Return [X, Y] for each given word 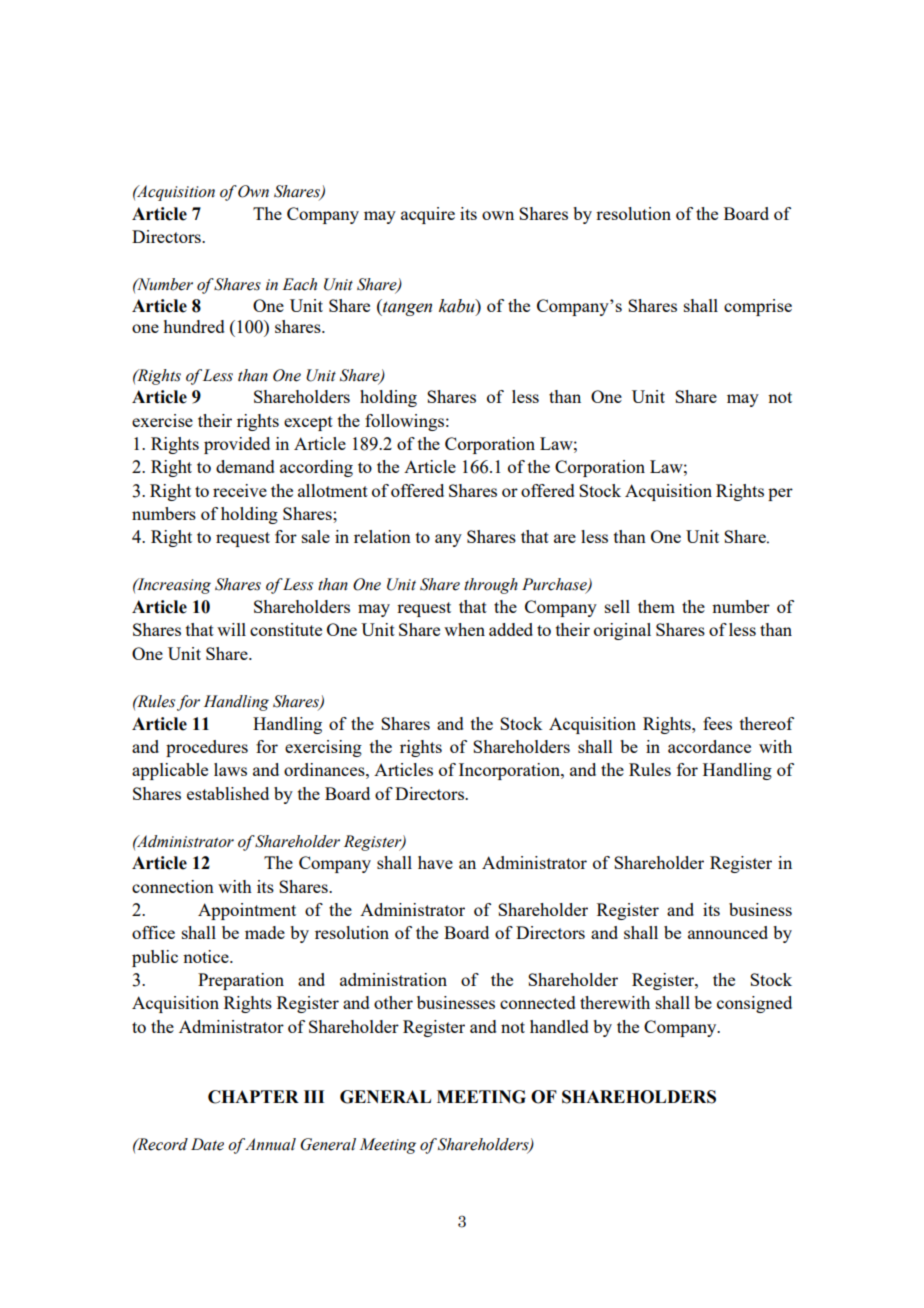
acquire [428, 215]
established [228, 793]
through [491, 586]
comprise [758, 307]
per [780, 494]
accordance [709, 746]
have [435, 862]
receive [240, 490]
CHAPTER [253, 1097]
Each [299, 284]
